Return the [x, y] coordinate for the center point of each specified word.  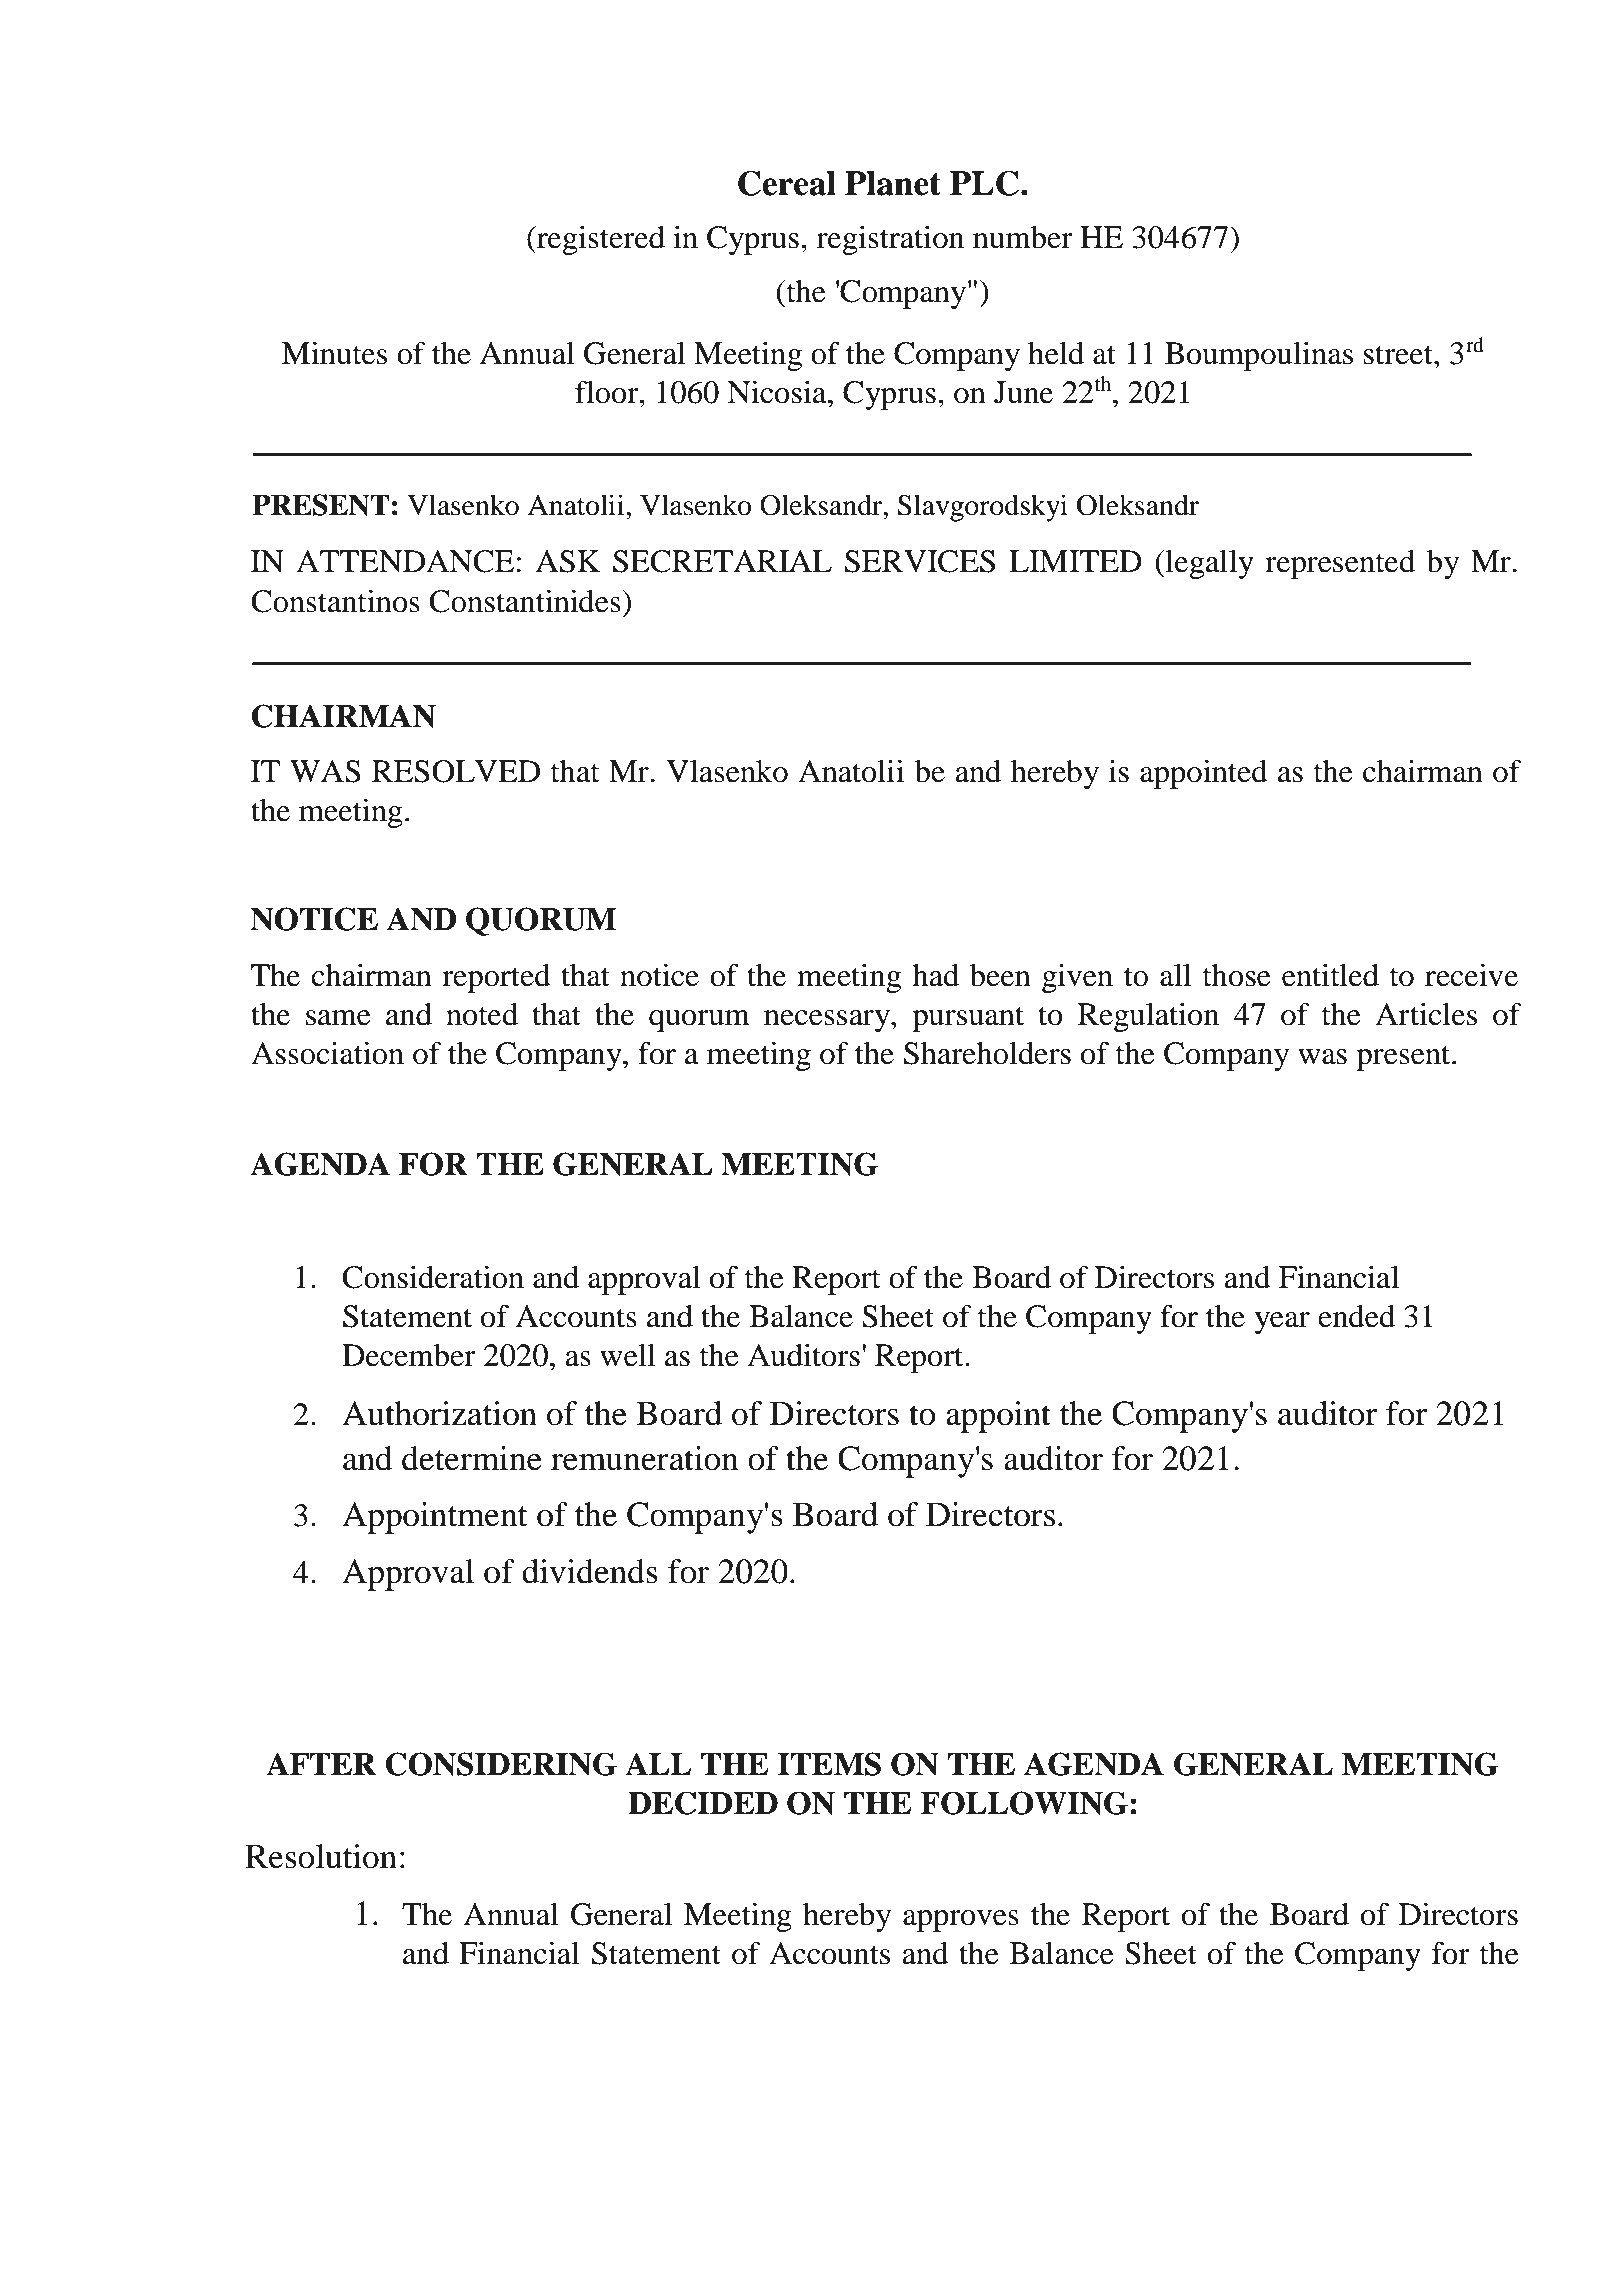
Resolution [321, 1856]
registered [600, 240]
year [1282, 1323]
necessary [828, 1021]
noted [482, 1014]
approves [961, 1921]
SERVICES [920, 561]
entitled [1330, 975]
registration [890, 240]
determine [472, 1458]
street [1399, 355]
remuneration [645, 1458]
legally [1208, 564]
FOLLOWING [1024, 1803]
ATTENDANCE [405, 561]
